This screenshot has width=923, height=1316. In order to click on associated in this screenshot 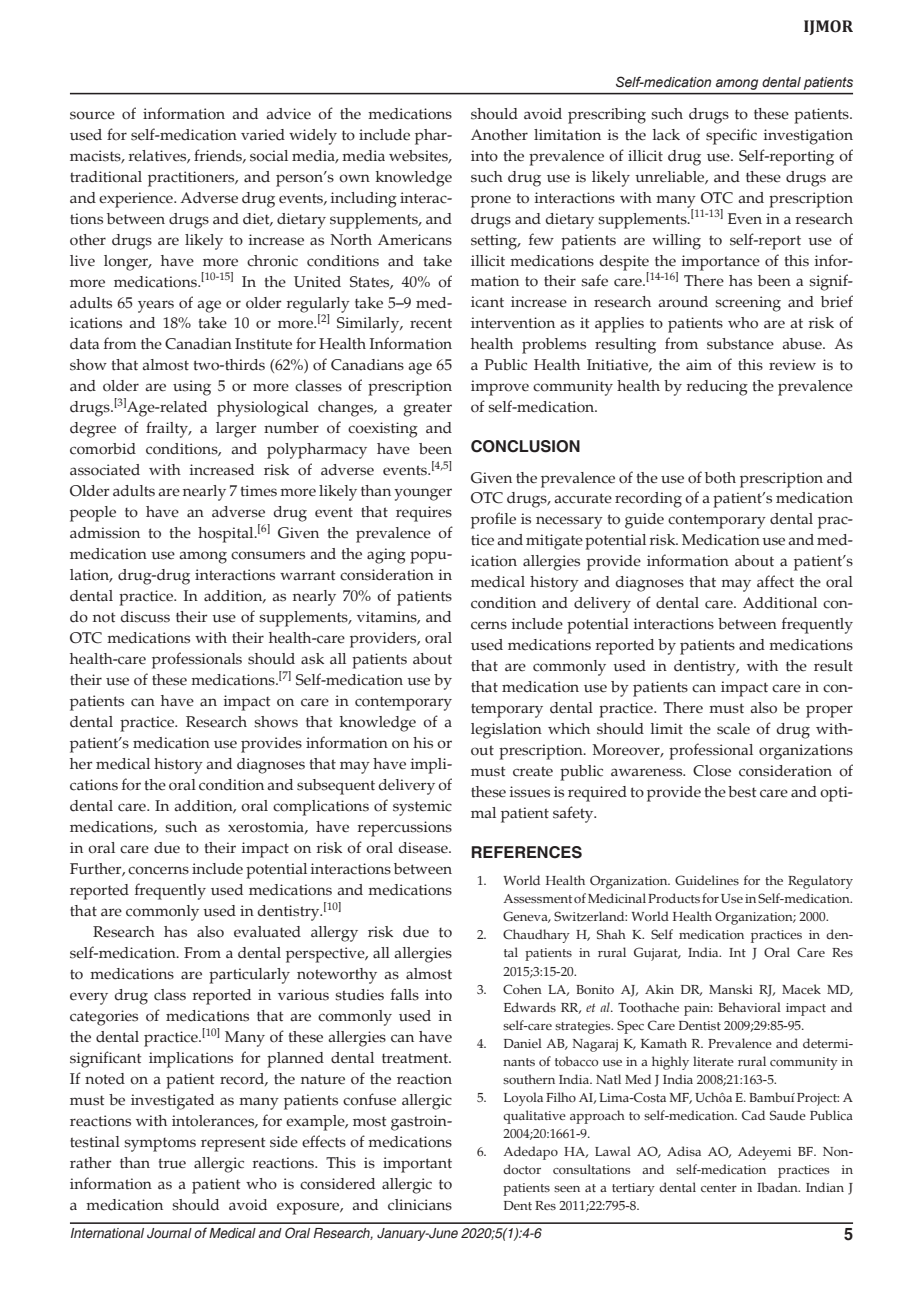, I will do `click(105, 470)`.
